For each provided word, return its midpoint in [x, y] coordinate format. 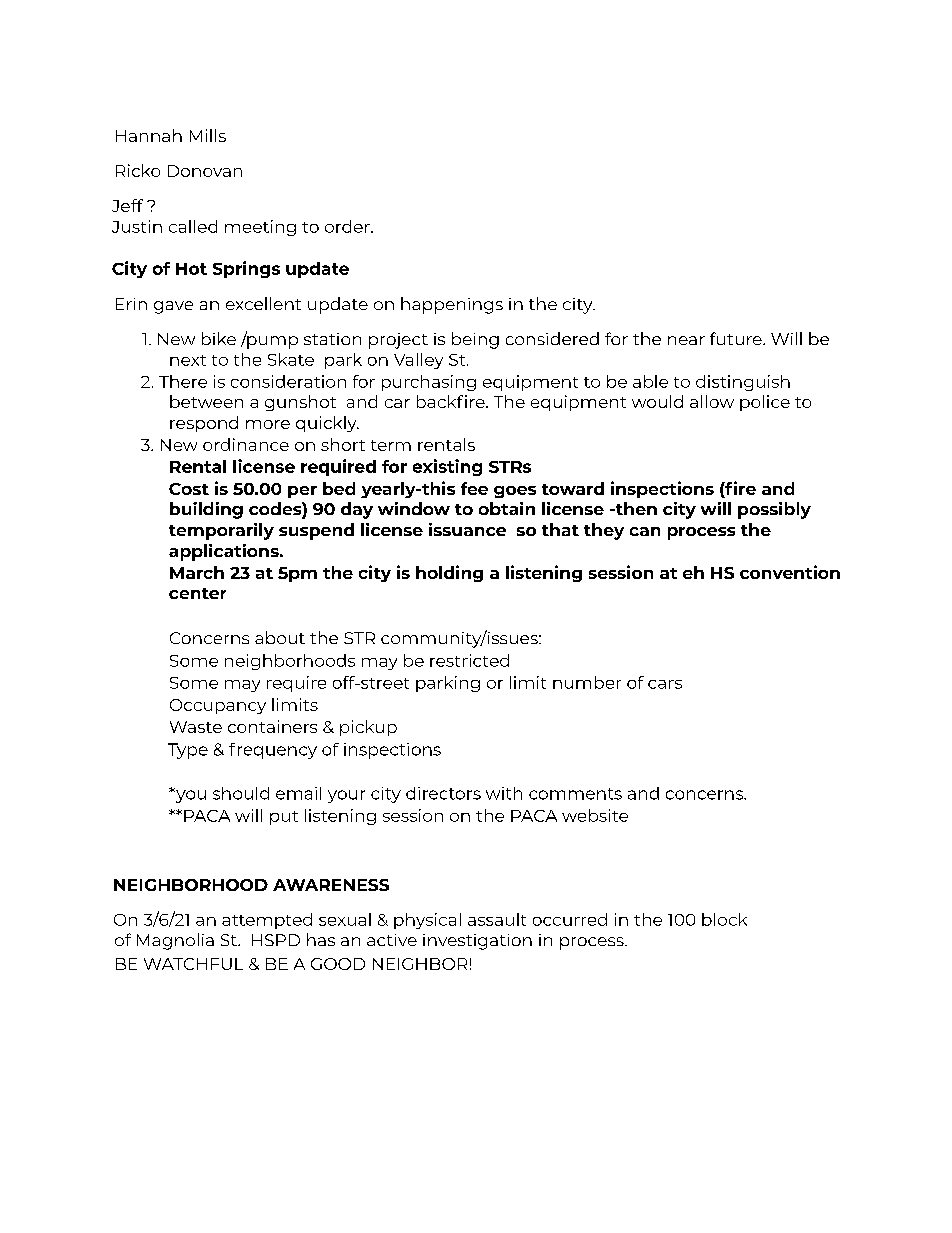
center [197, 593]
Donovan [205, 171]
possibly [774, 510]
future [737, 338]
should [241, 793]
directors [443, 793]
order [348, 226]
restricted [469, 660]
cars [665, 684]
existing [447, 467]
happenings [452, 305]
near [686, 340]
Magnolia [175, 941]
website [595, 815]
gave [173, 307]
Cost [189, 489]
